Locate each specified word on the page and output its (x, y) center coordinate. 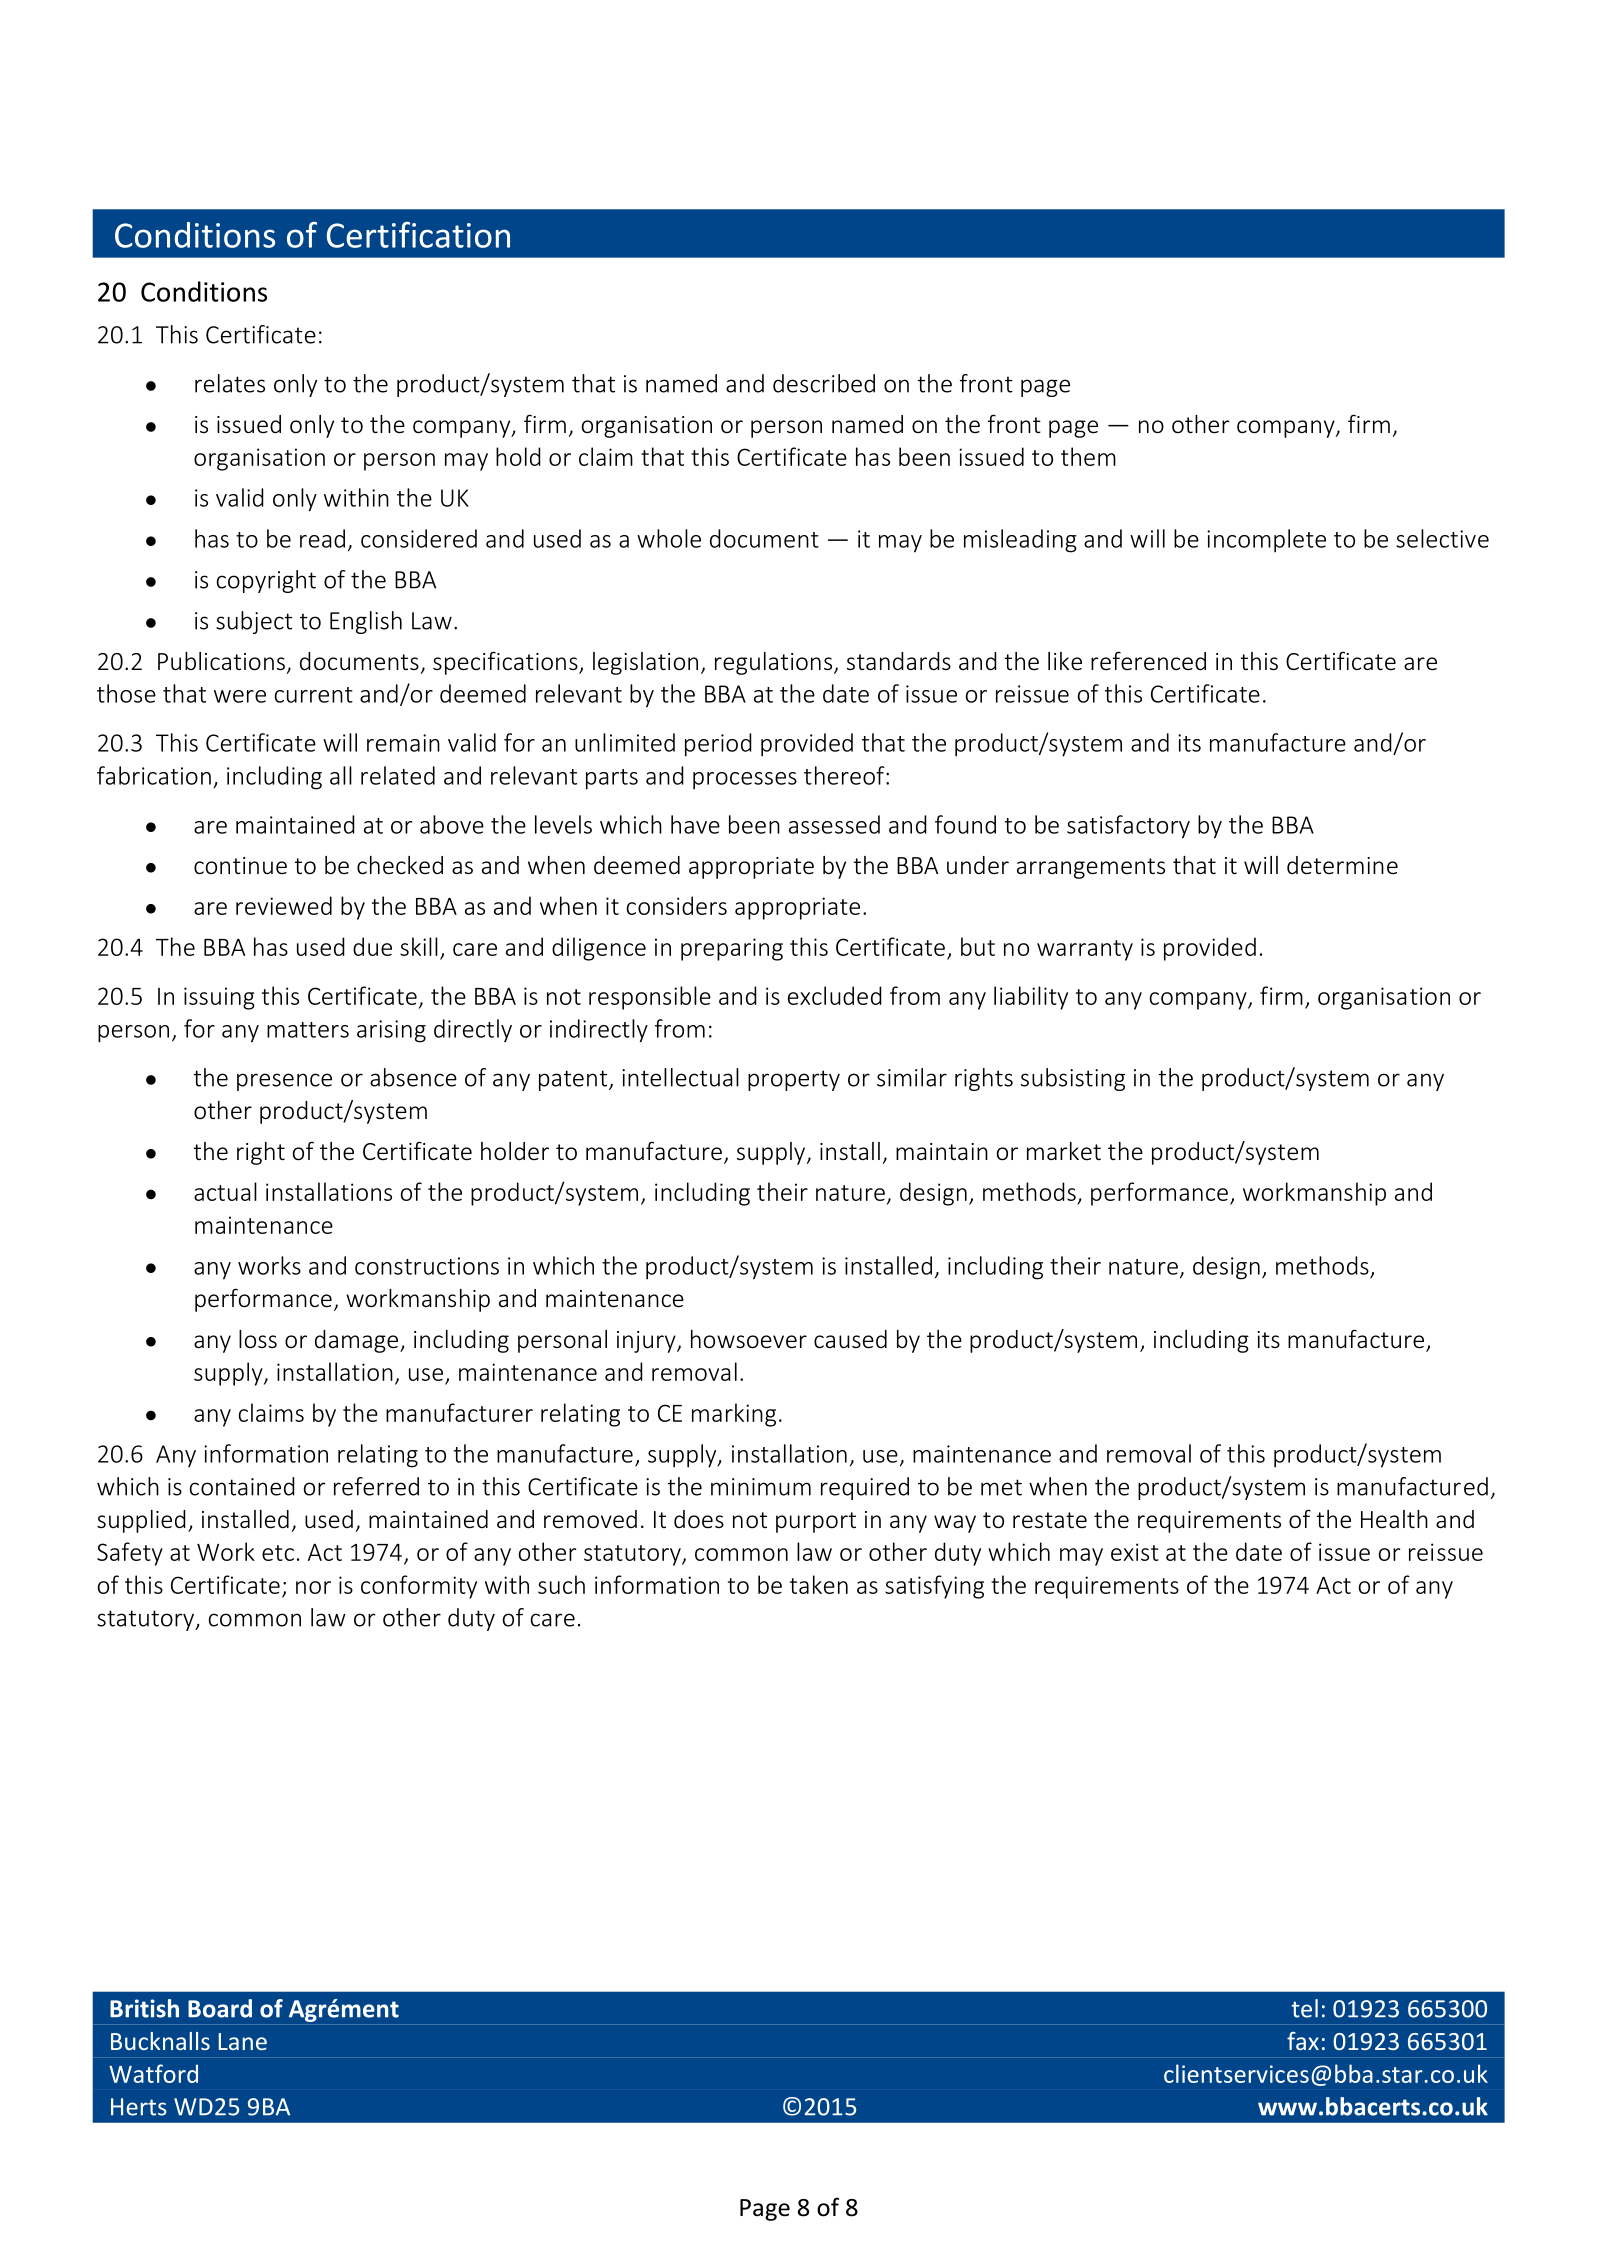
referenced (1148, 661)
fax (1303, 2041)
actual (225, 1191)
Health (1394, 1519)
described (824, 383)
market (1064, 1151)
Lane (243, 2041)
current (314, 695)
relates (230, 383)
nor (313, 1587)
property (794, 1080)
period (718, 745)
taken (819, 1584)
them (1088, 456)
